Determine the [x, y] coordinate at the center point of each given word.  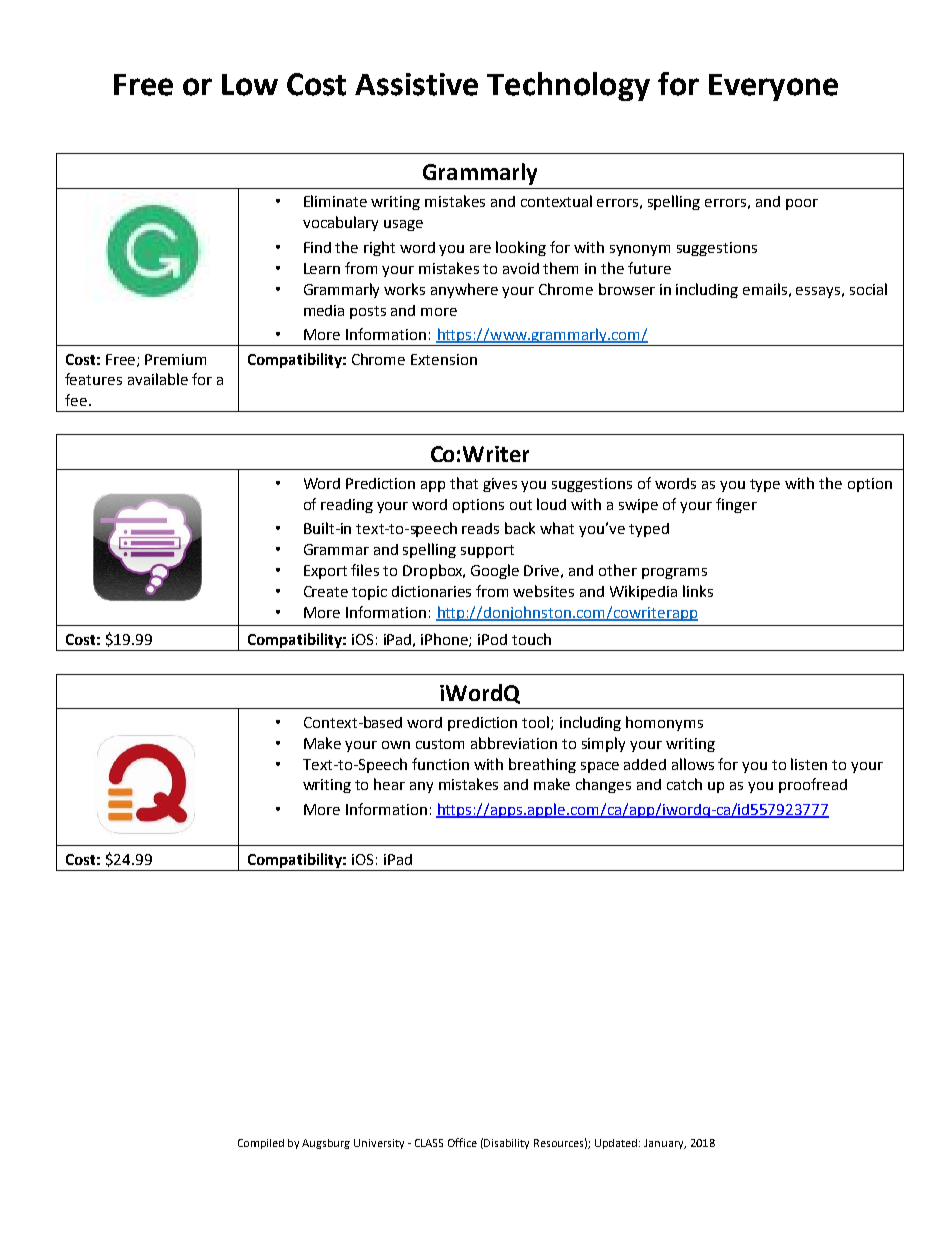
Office [462, 1142]
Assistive [416, 84]
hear [389, 784]
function [440, 764]
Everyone [773, 87]
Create [326, 591]
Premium [175, 359]
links [698, 591]
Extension [444, 359]
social [868, 289]
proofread [813, 785]
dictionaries [431, 591]
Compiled [261, 1144]
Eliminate [335, 201]
